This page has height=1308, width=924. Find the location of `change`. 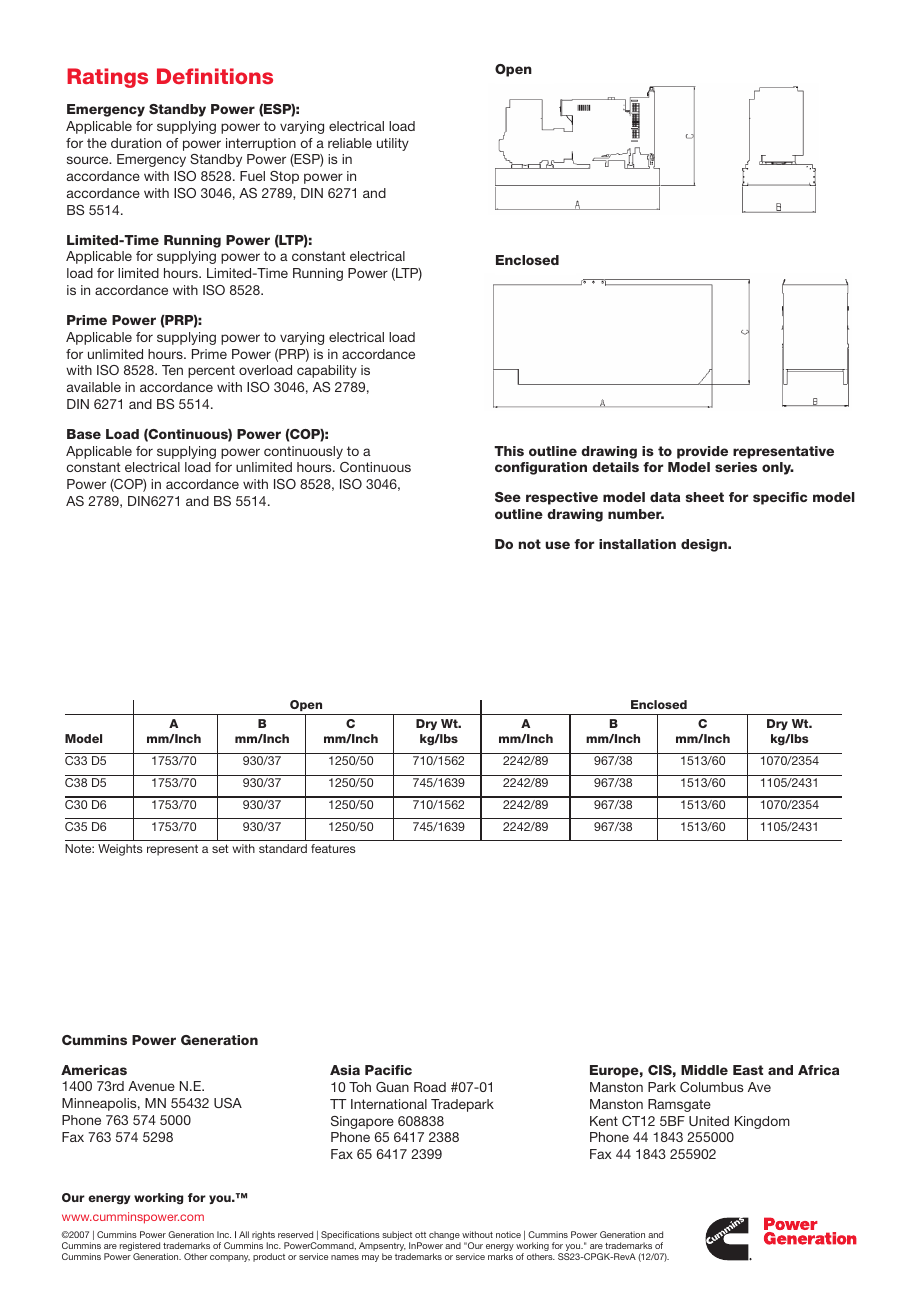

change is located at coordinates (445, 1237).
